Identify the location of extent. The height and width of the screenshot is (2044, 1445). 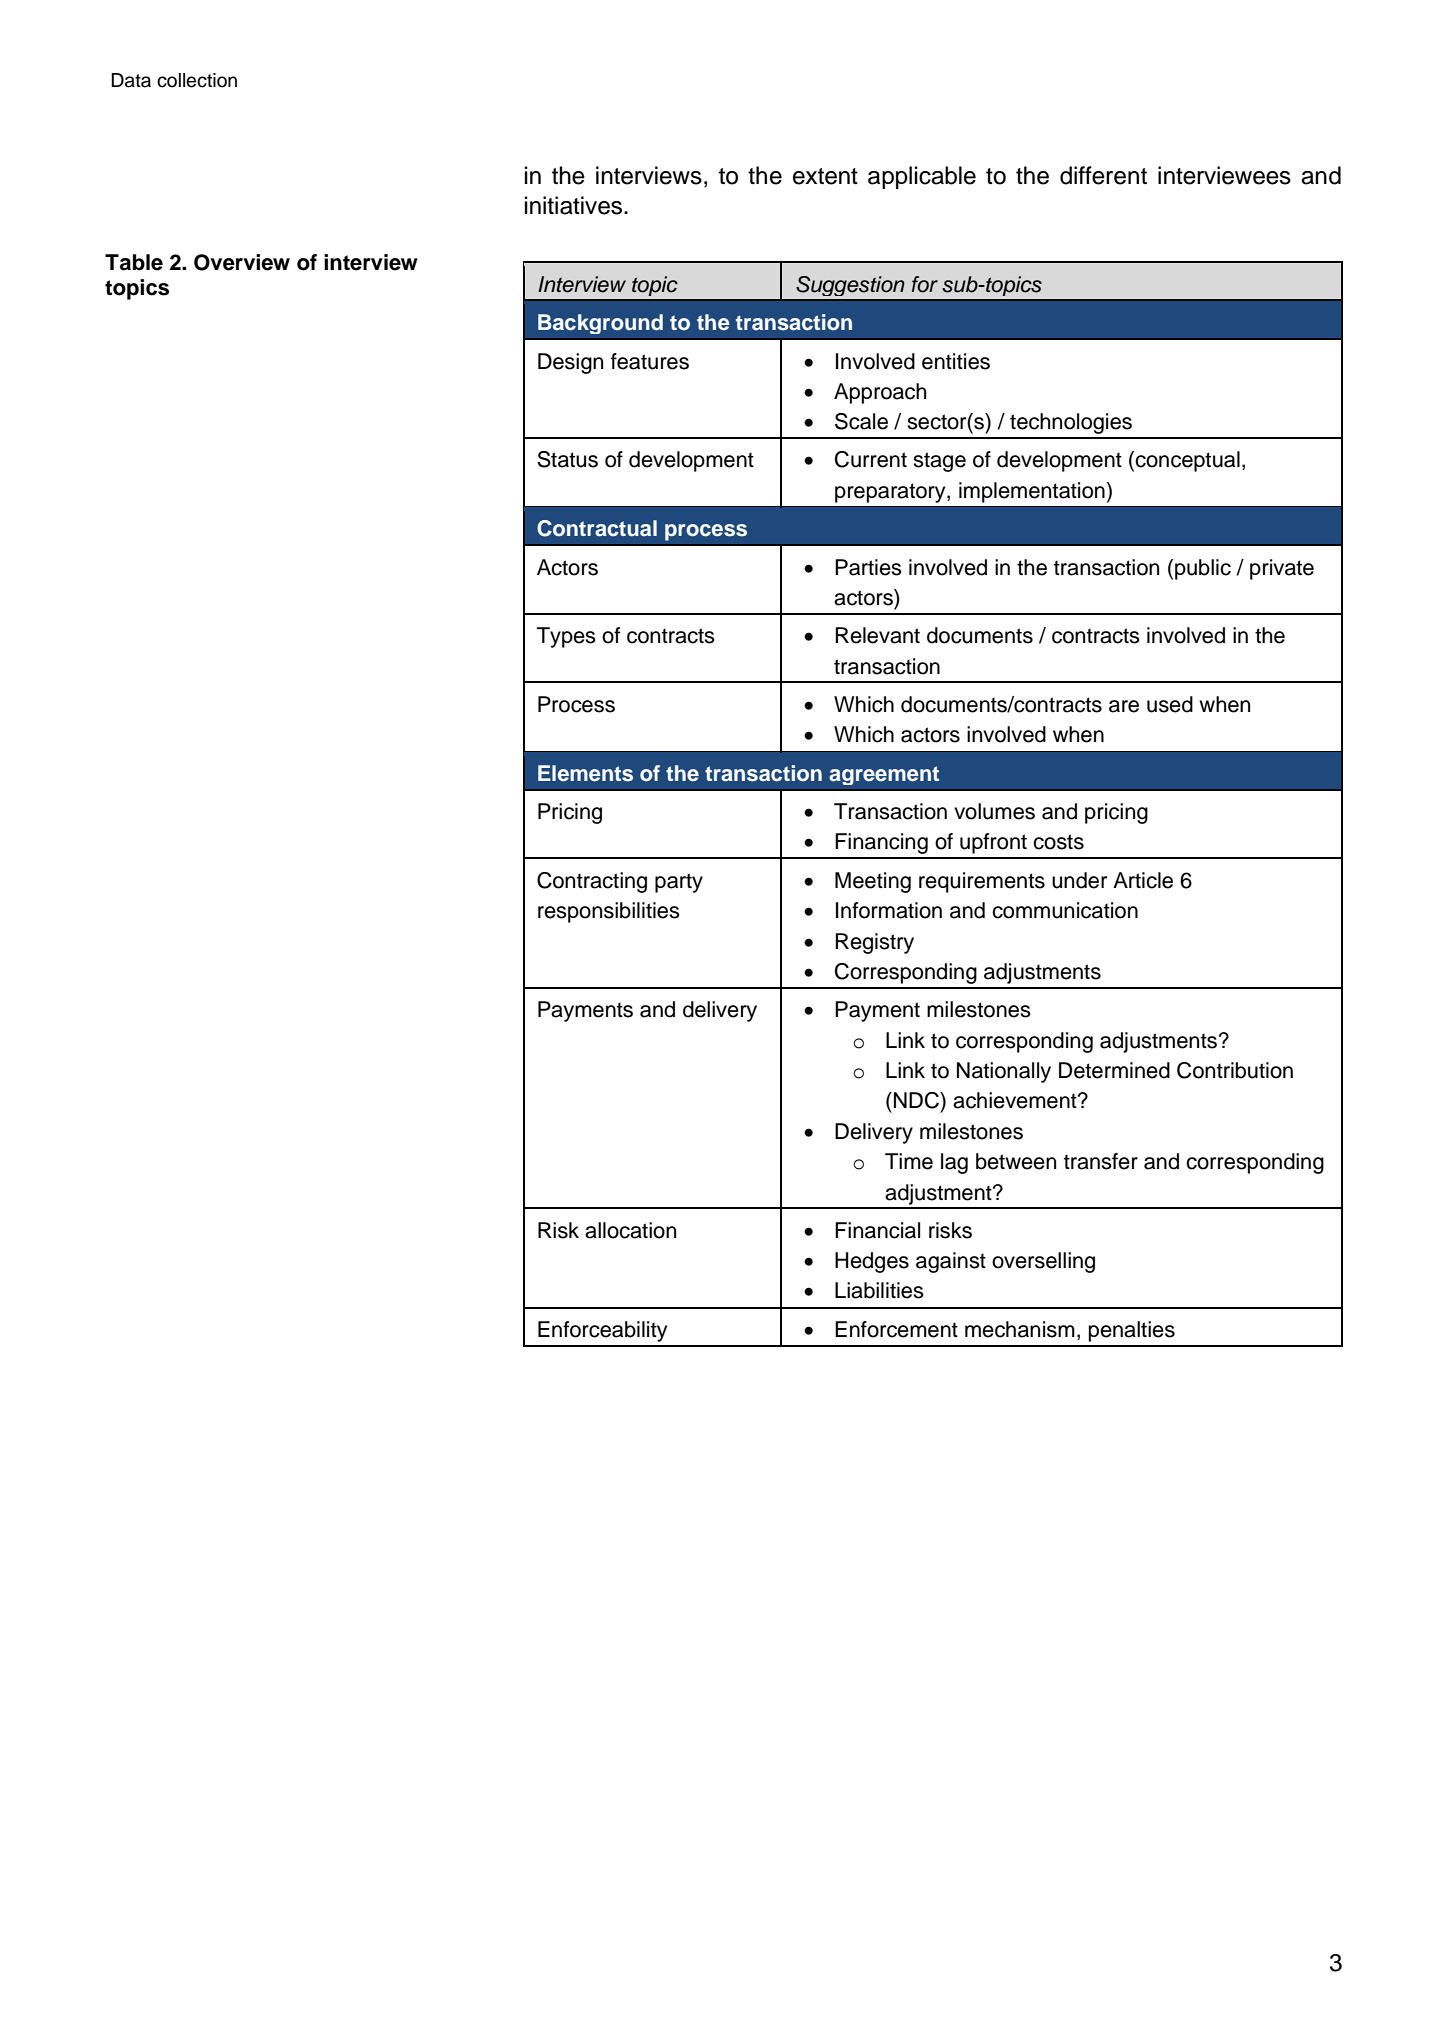
(825, 176).
